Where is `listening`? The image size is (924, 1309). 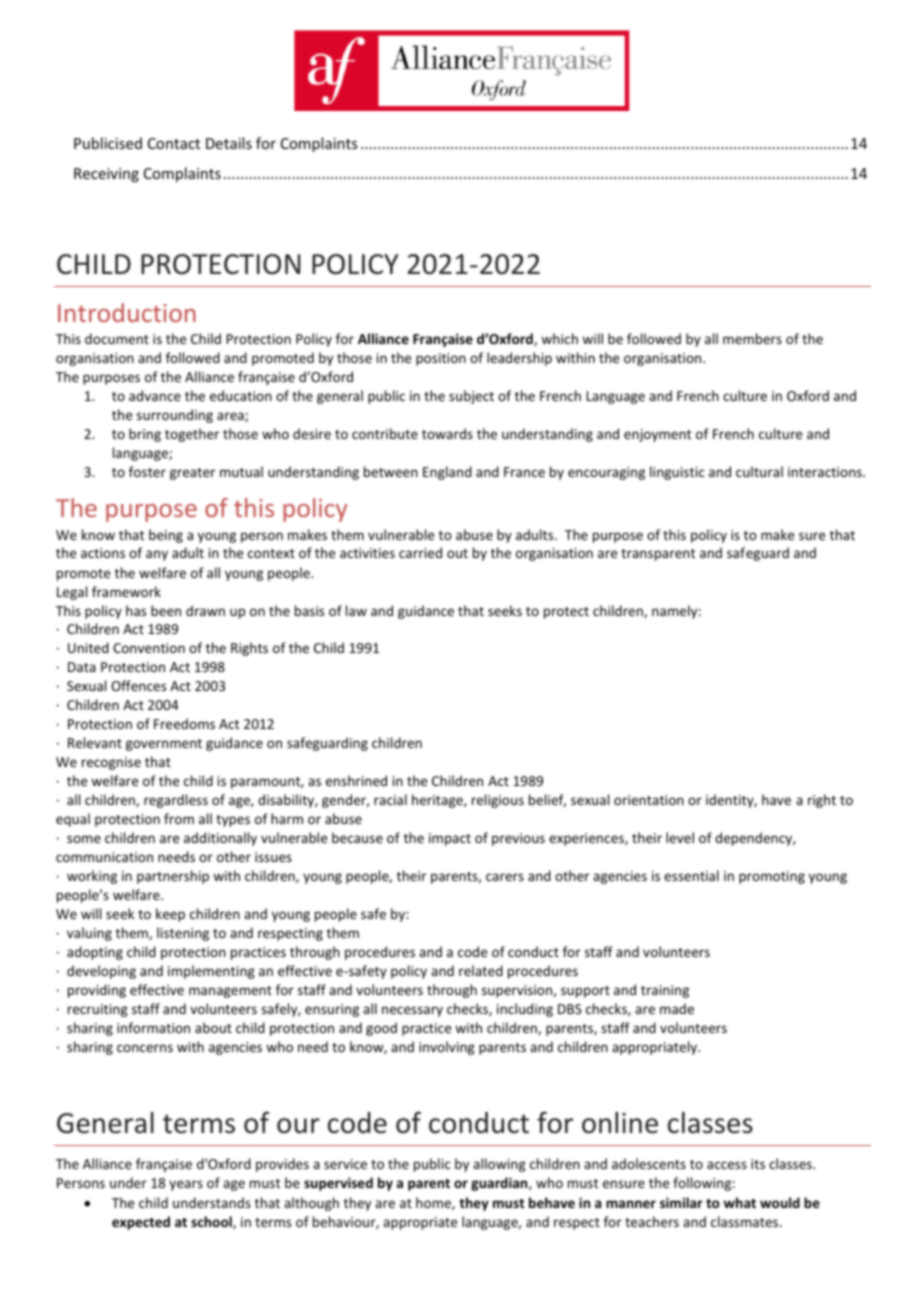 listening is located at coordinates (183, 934).
